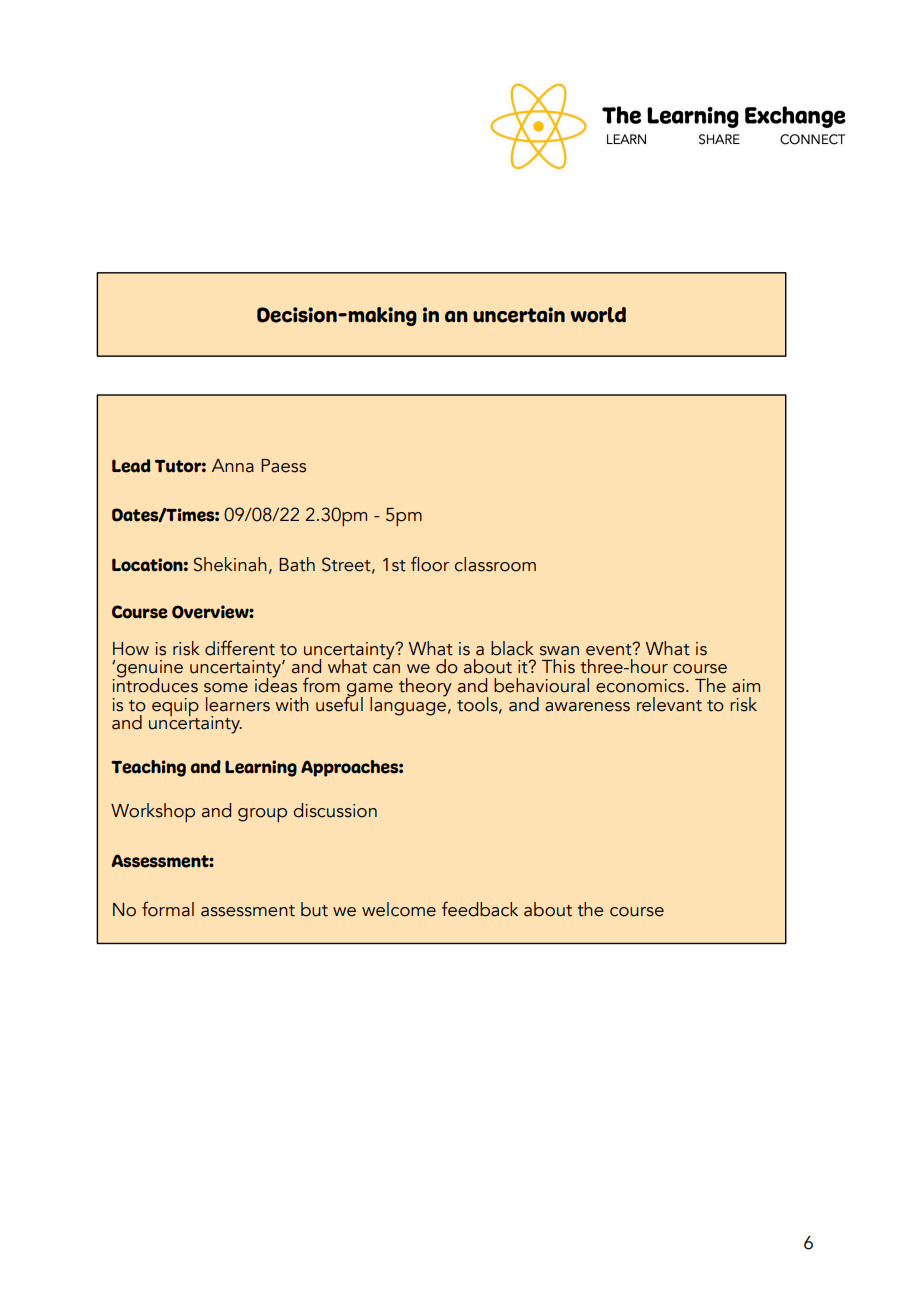 The width and height of the screenshot is (924, 1308). I want to click on formal, so click(168, 909).
